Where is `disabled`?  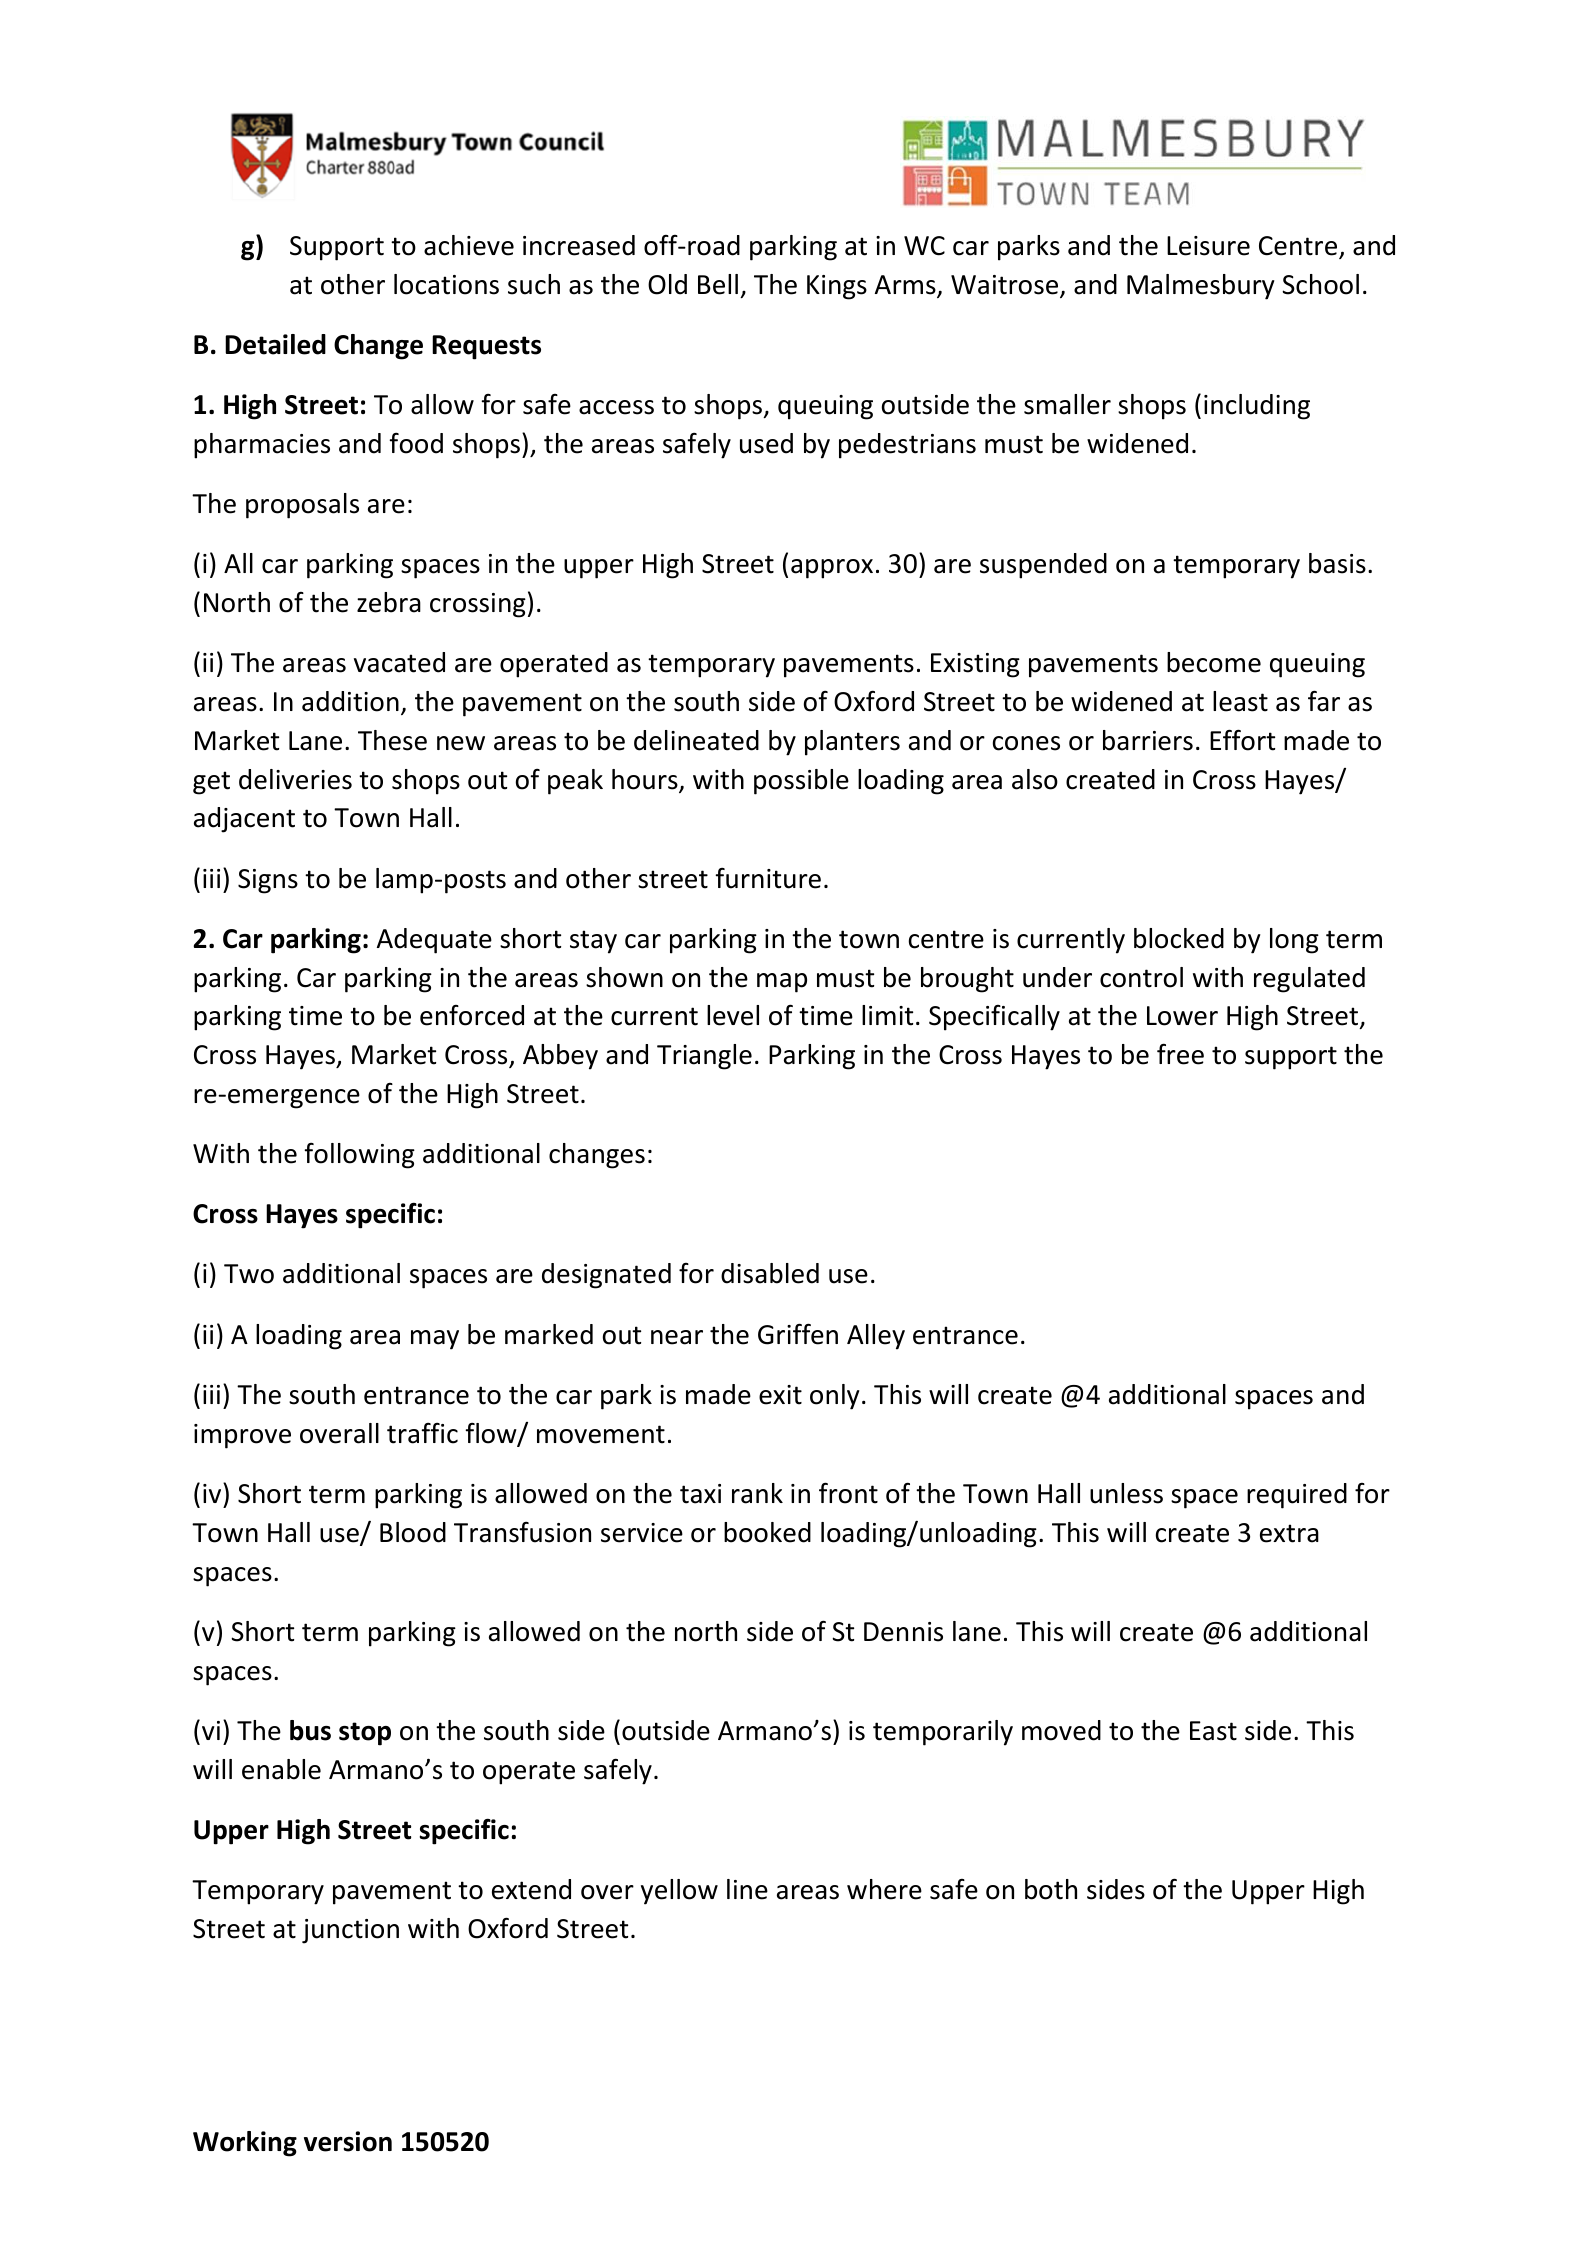 disabled is located at coordinates (770, 1273).
